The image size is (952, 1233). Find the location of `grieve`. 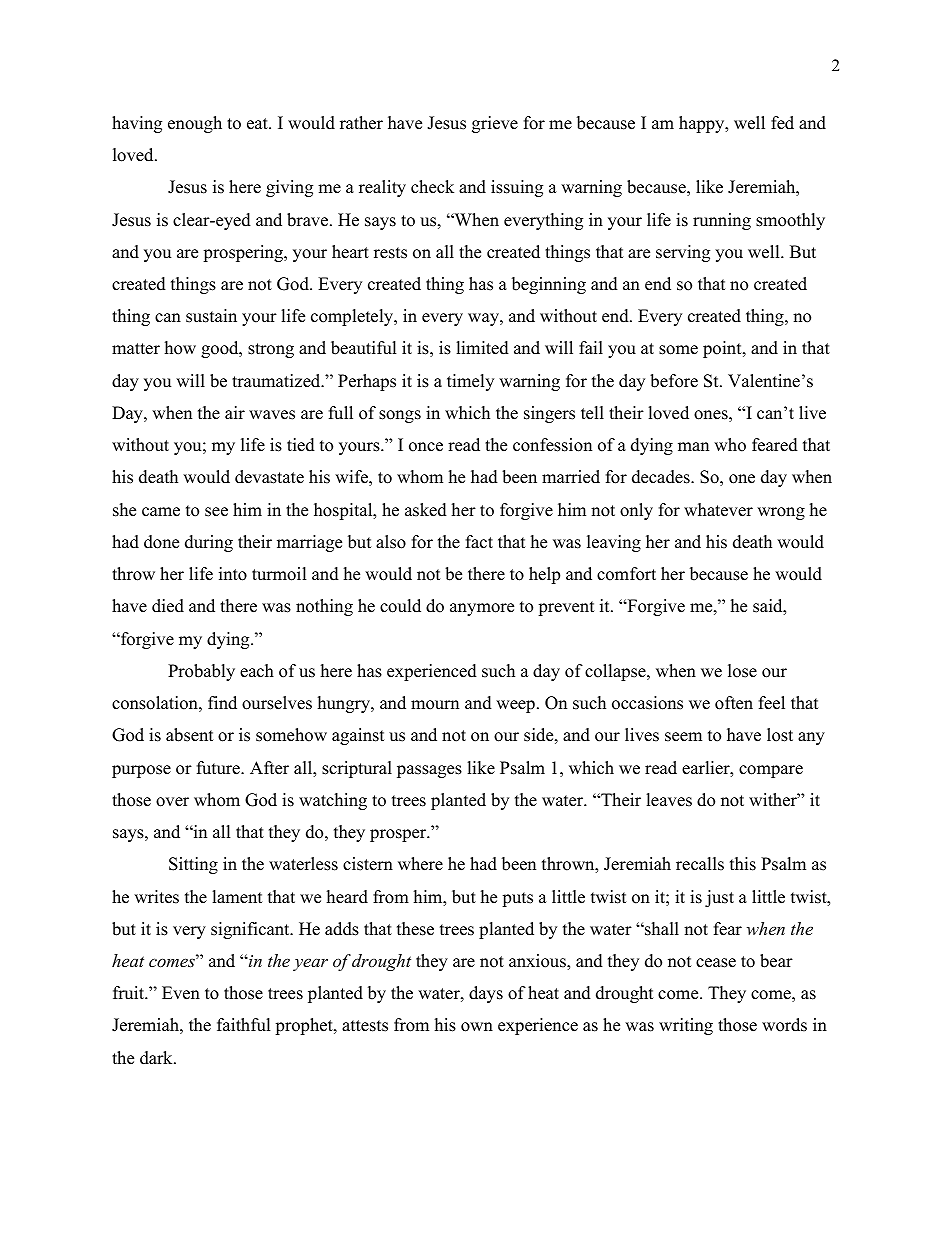

grieve is located at coordinates (495, 124).
